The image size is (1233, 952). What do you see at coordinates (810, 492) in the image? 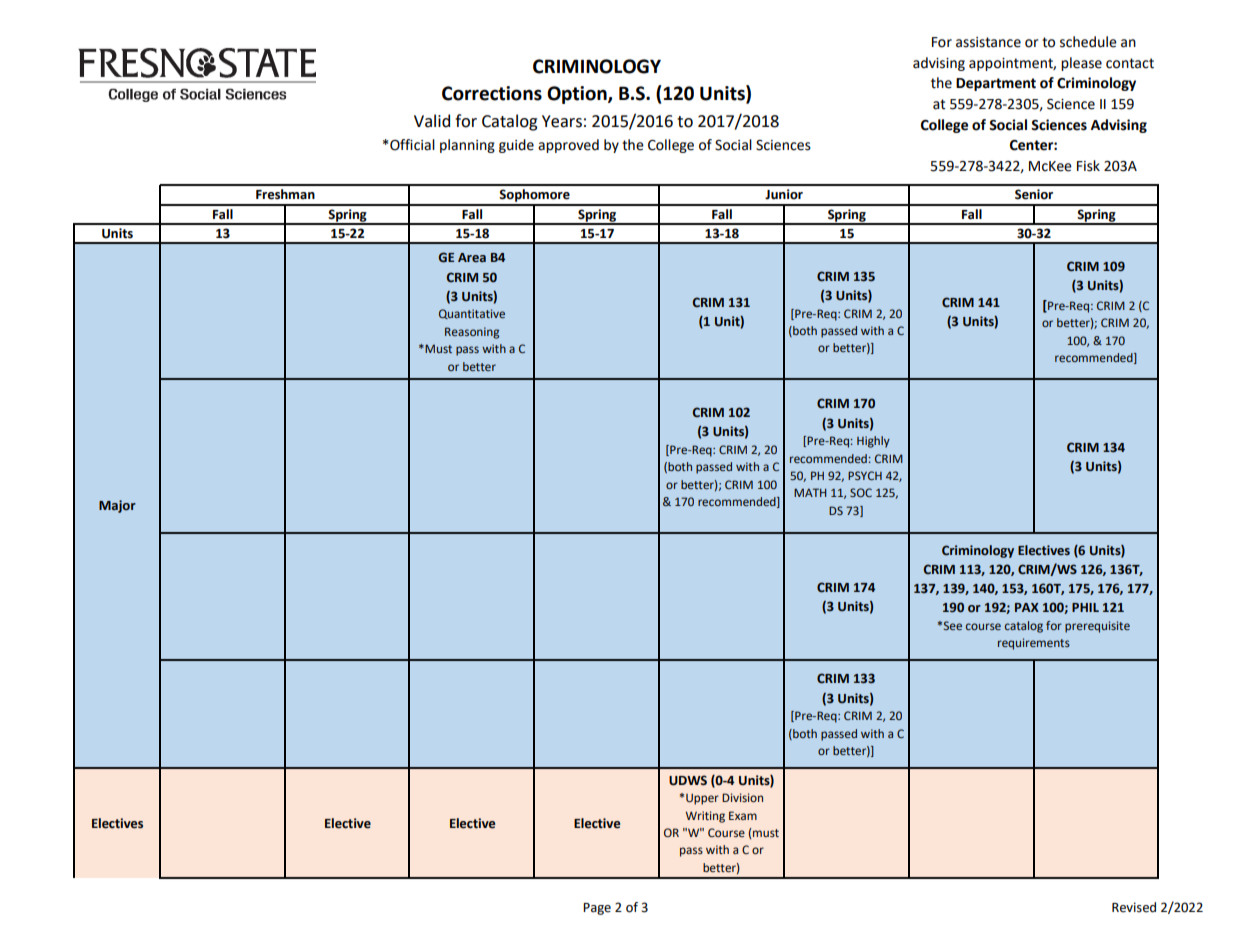
I see `MATH` at bounding box center [810, 492].
